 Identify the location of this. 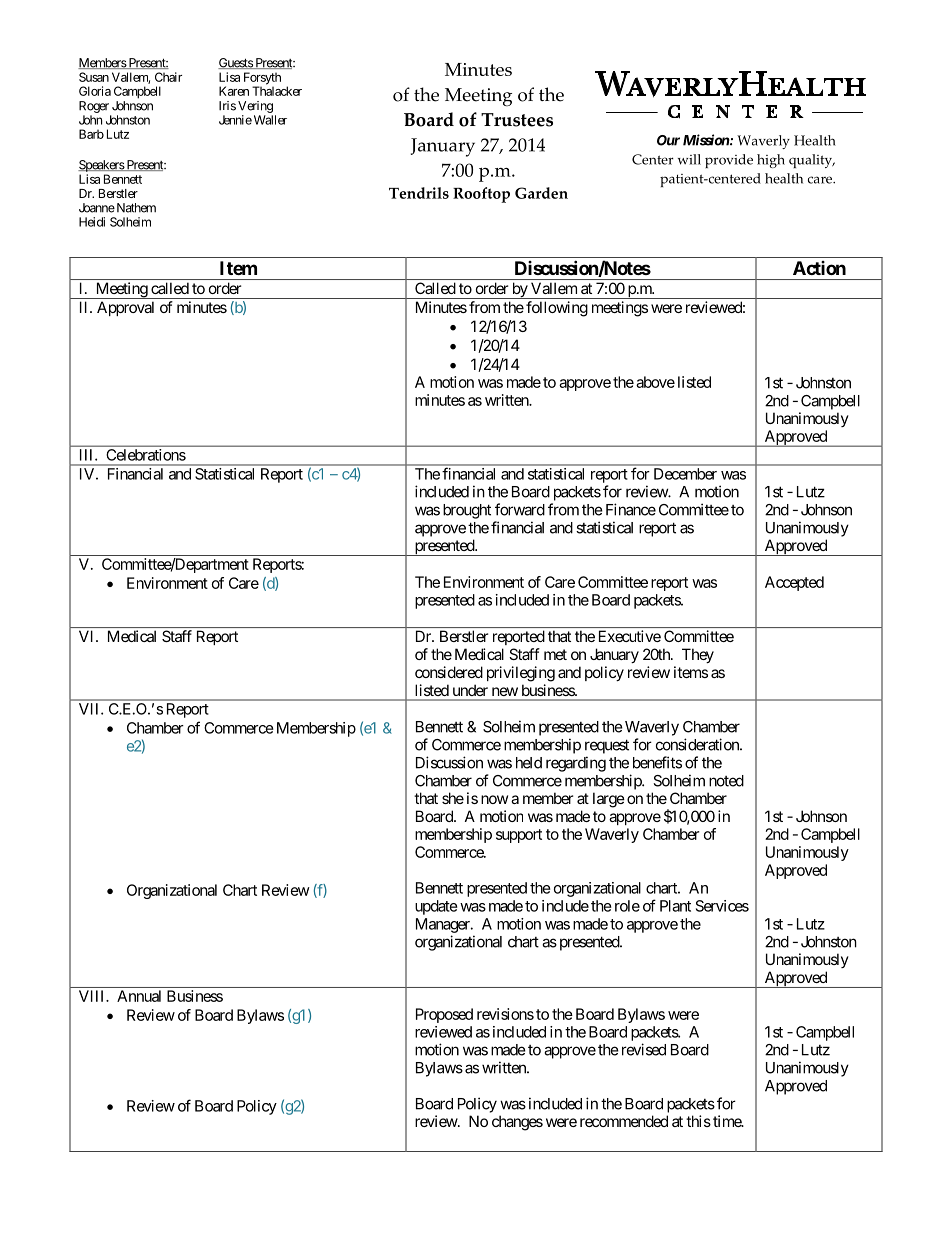
(698, 1121).
